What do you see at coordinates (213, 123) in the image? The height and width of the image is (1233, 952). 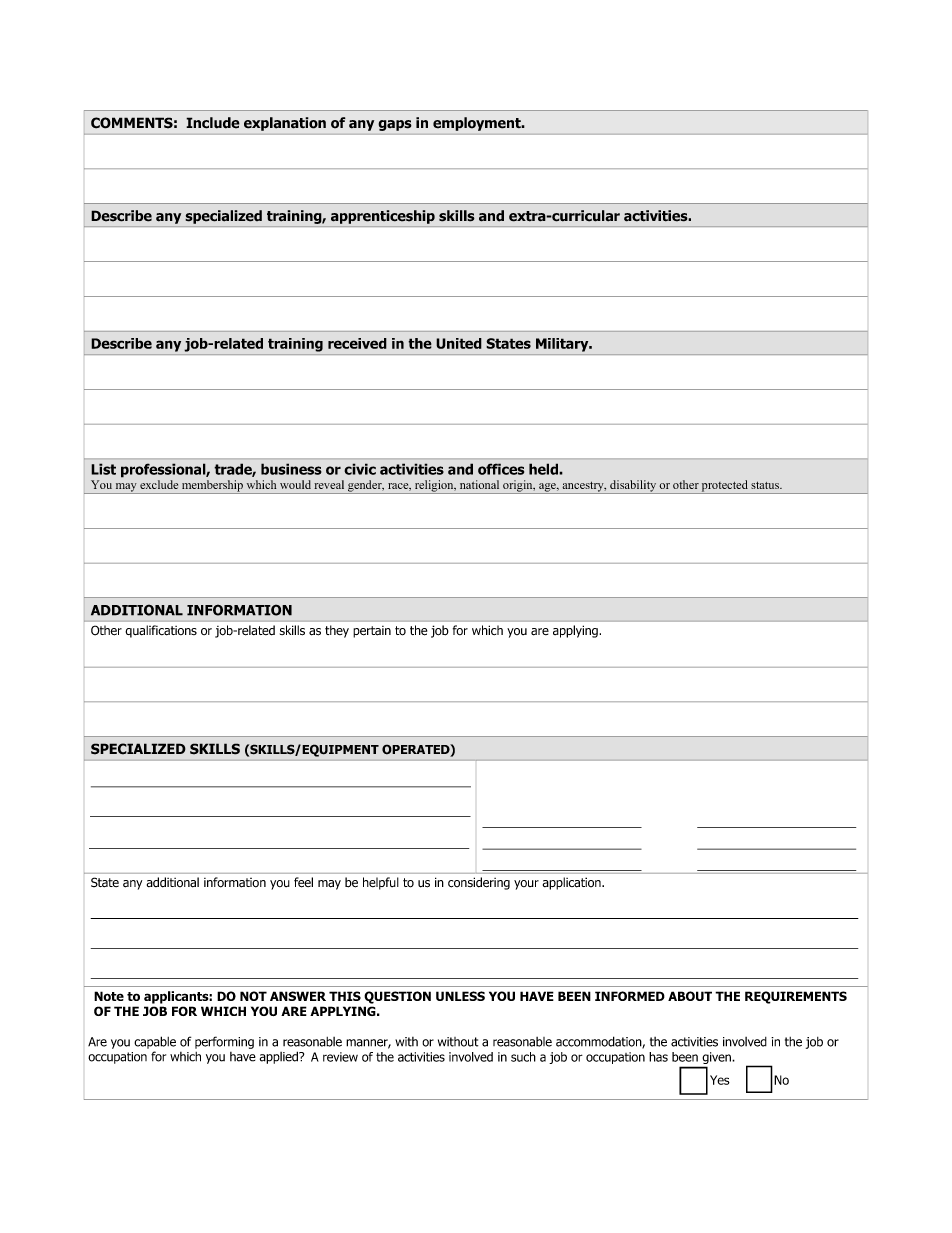 I see `Include` at bounding box center [213, 123].
